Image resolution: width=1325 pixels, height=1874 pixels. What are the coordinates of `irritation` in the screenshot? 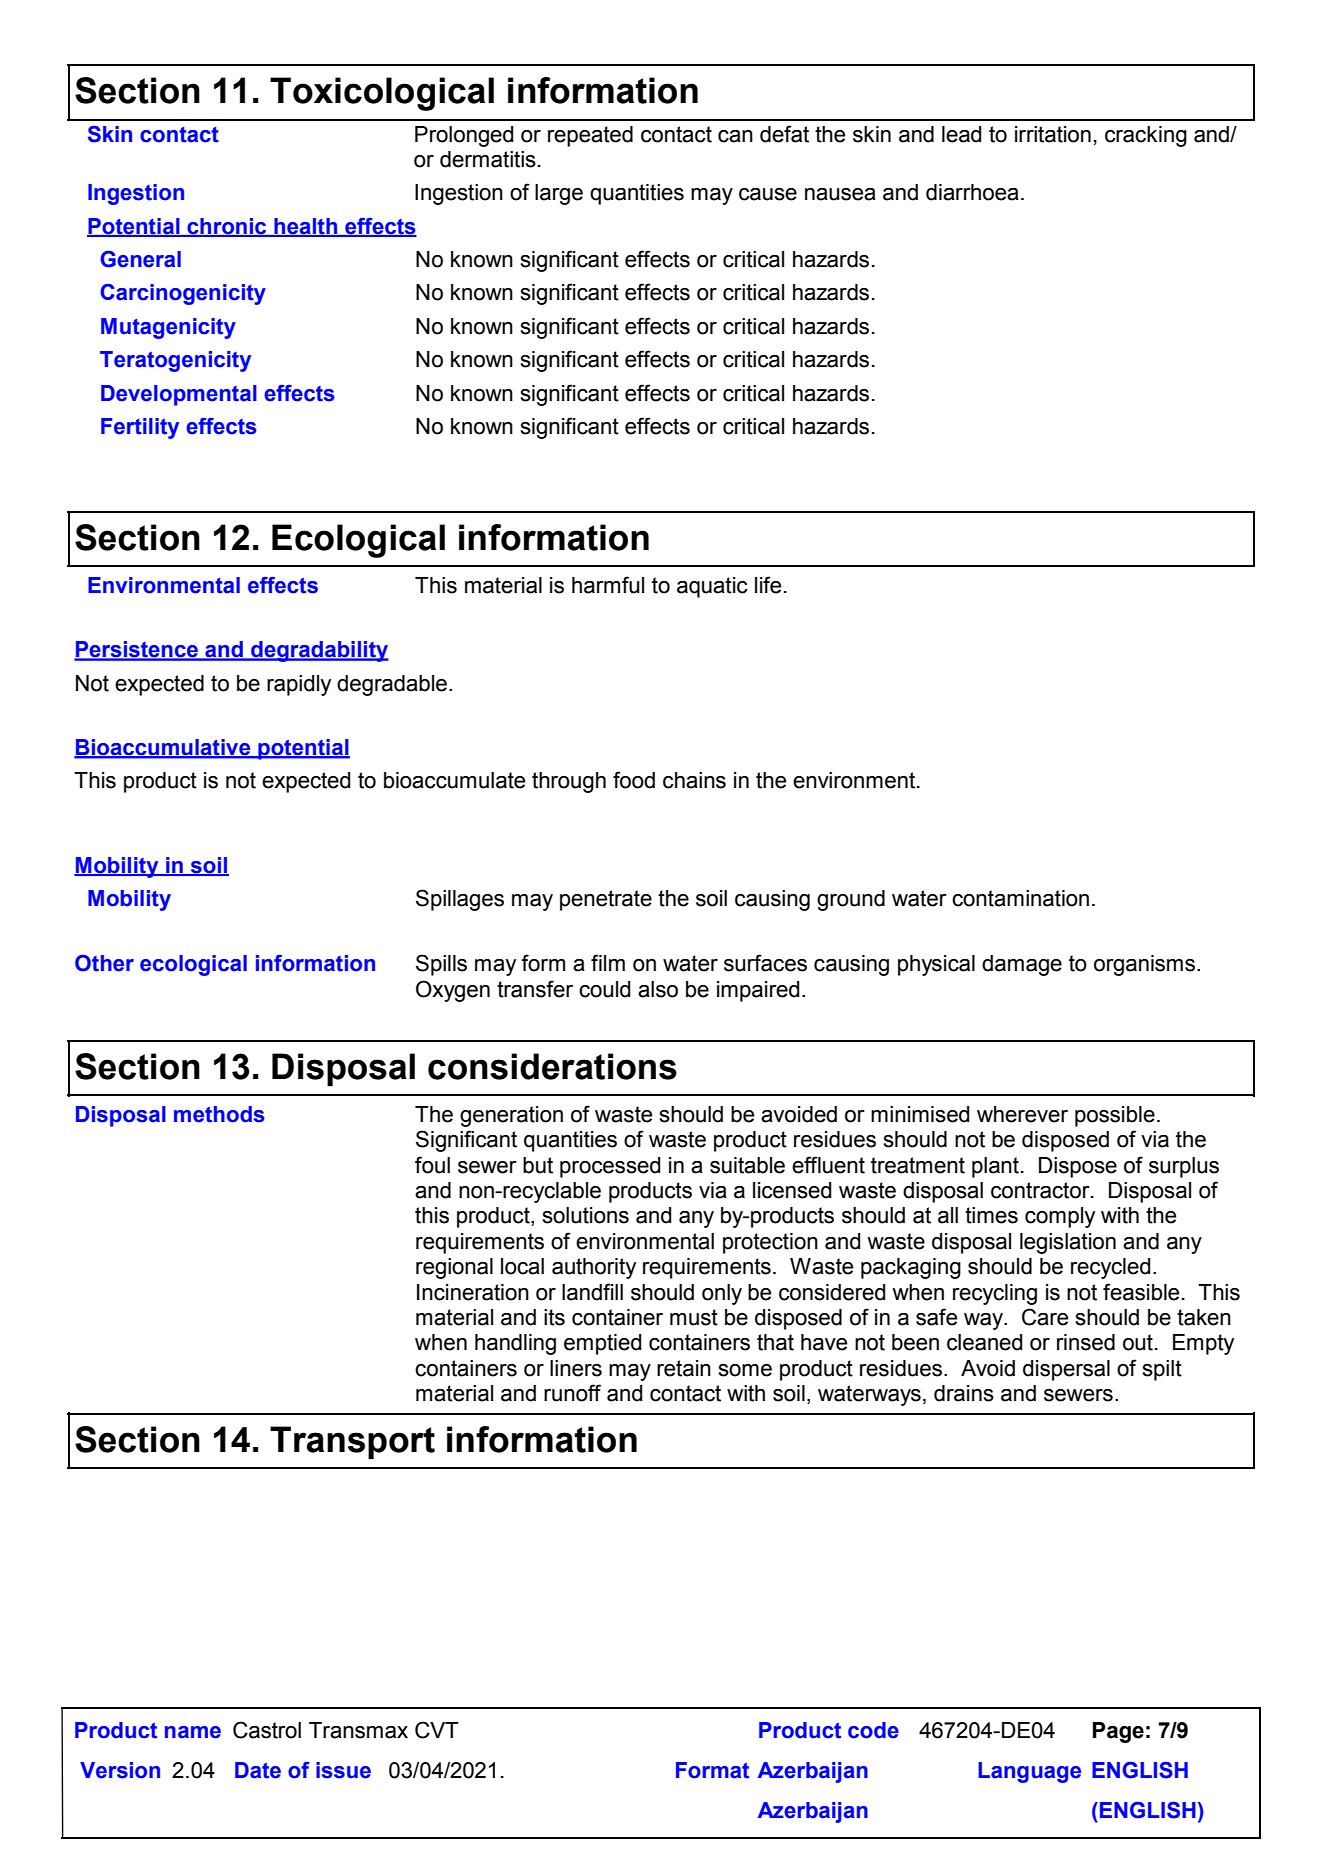 It's located at (1053, 134).
